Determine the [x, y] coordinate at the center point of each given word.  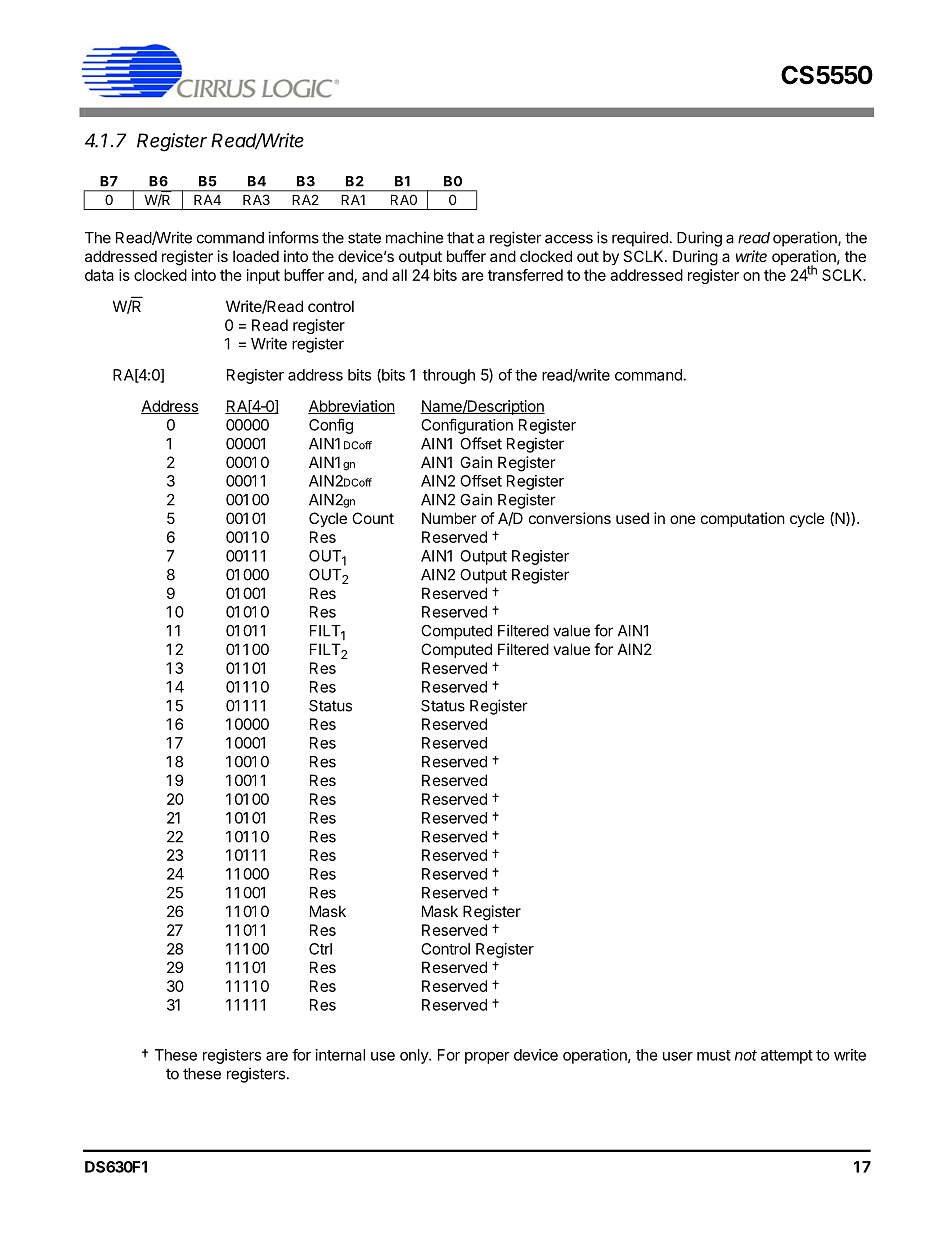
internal [340, 1055]
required [640, 239]
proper [487, 1058]
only [415, 1056]
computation [743, 519]
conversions [570, 518]
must [714, 1055]
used [632, 518]
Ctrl [320, 949]
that [460, 238]
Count [373, 518]
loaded [256, 256]
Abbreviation [351, 407]
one [683, 519]
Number [449, 518]
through [449, 376]
